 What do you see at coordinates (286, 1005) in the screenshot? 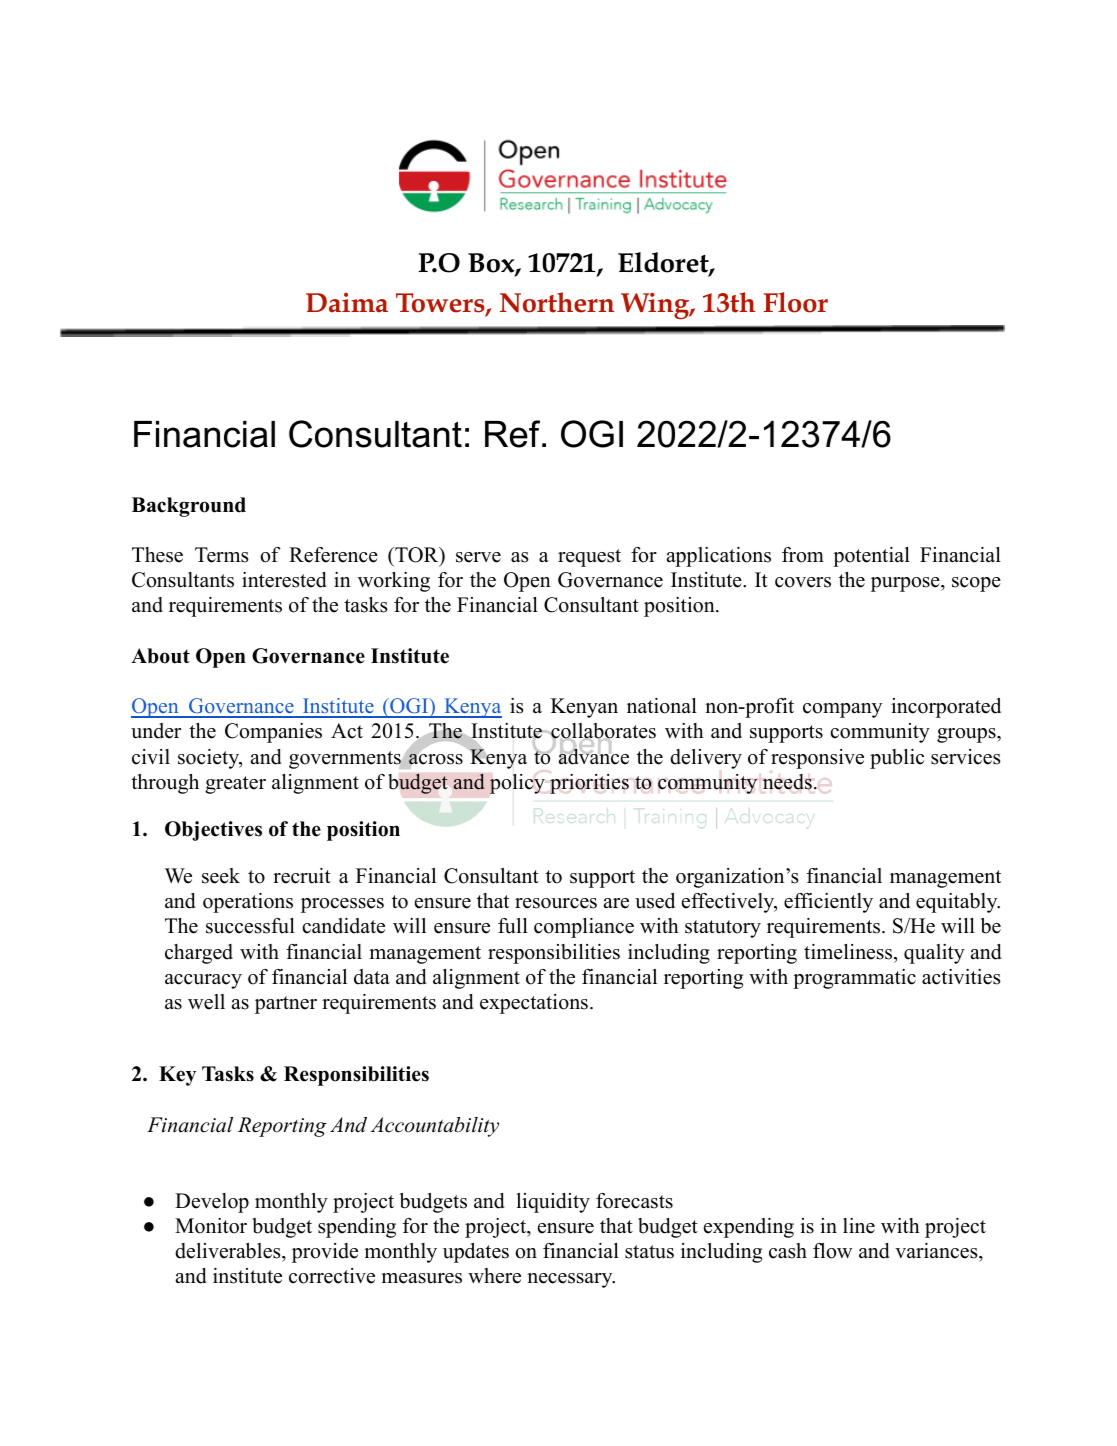
I see `partner` at bounding box center [286, 1005].
